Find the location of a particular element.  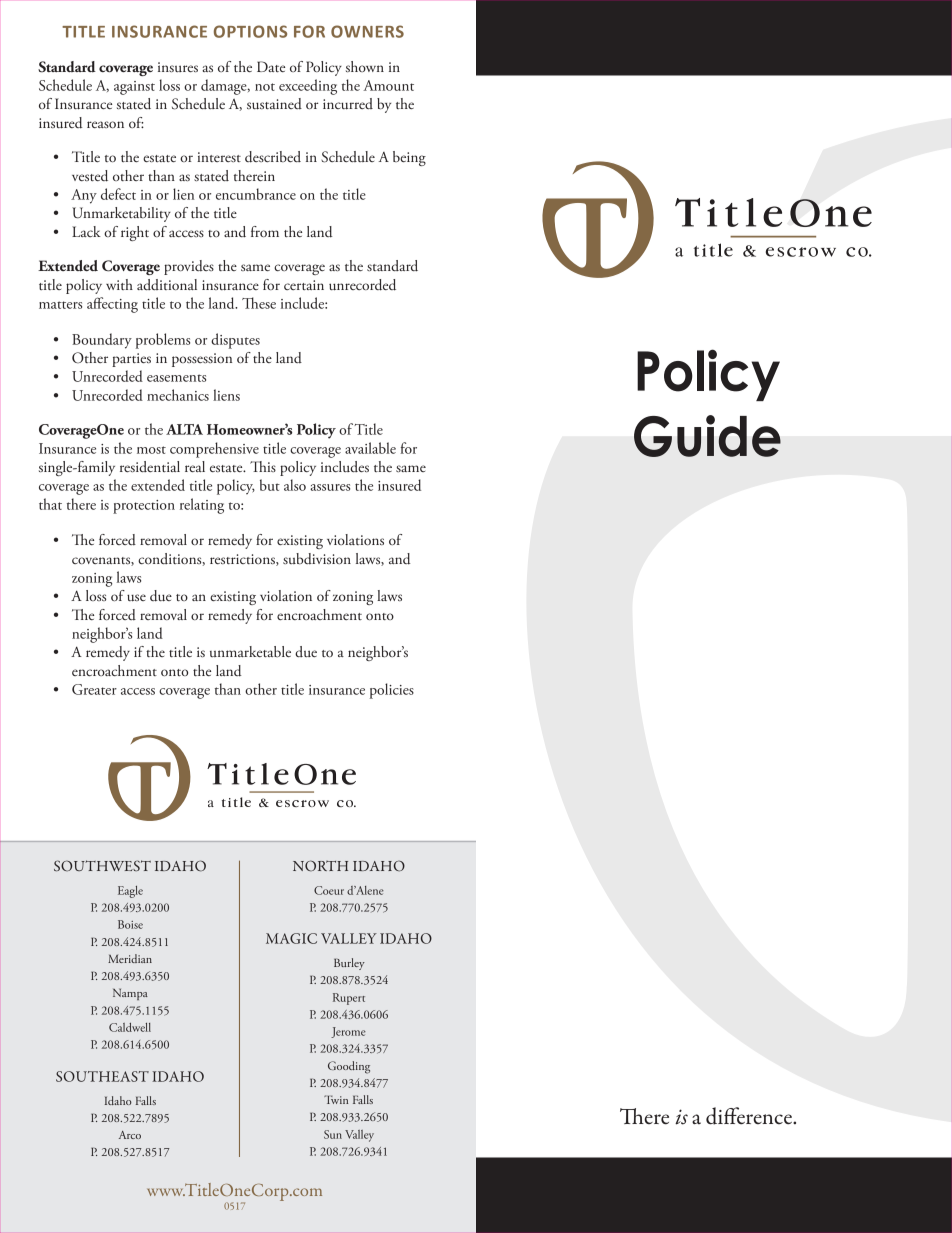

Boise is located at coordinates (130, 924).
